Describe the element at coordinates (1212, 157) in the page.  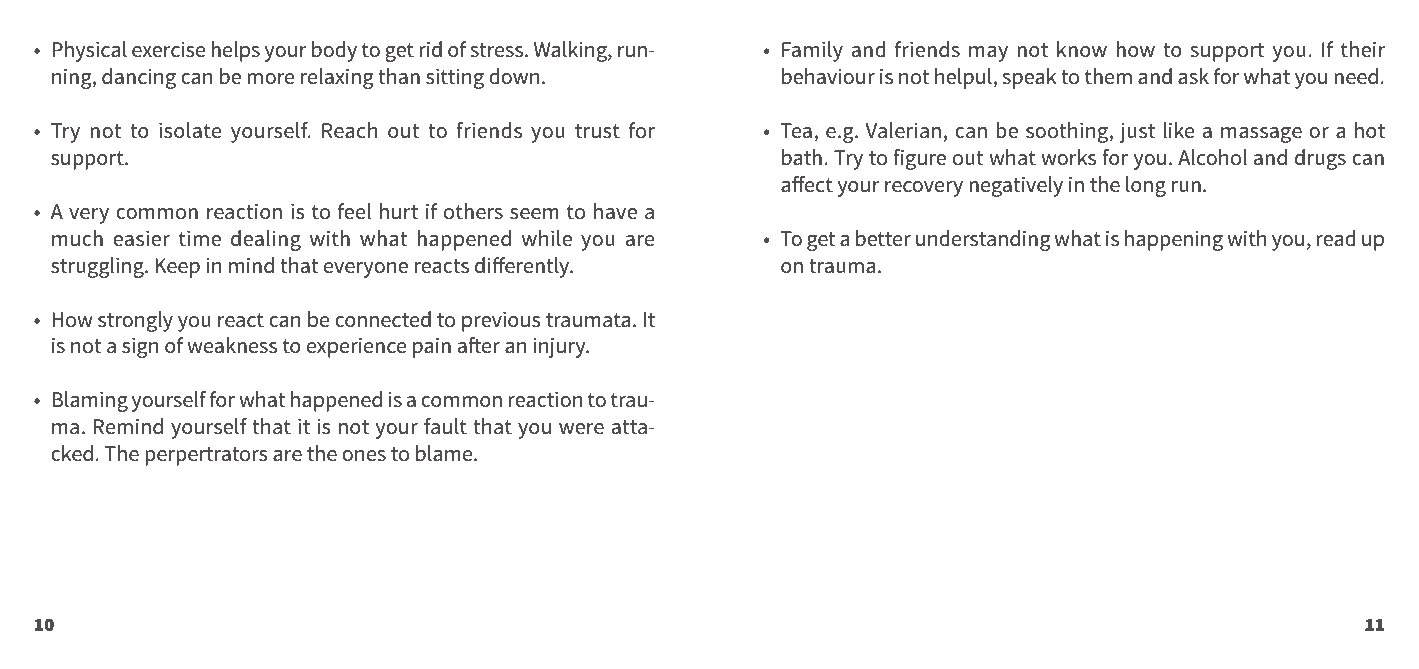
I see `Alcohol` at that location.
